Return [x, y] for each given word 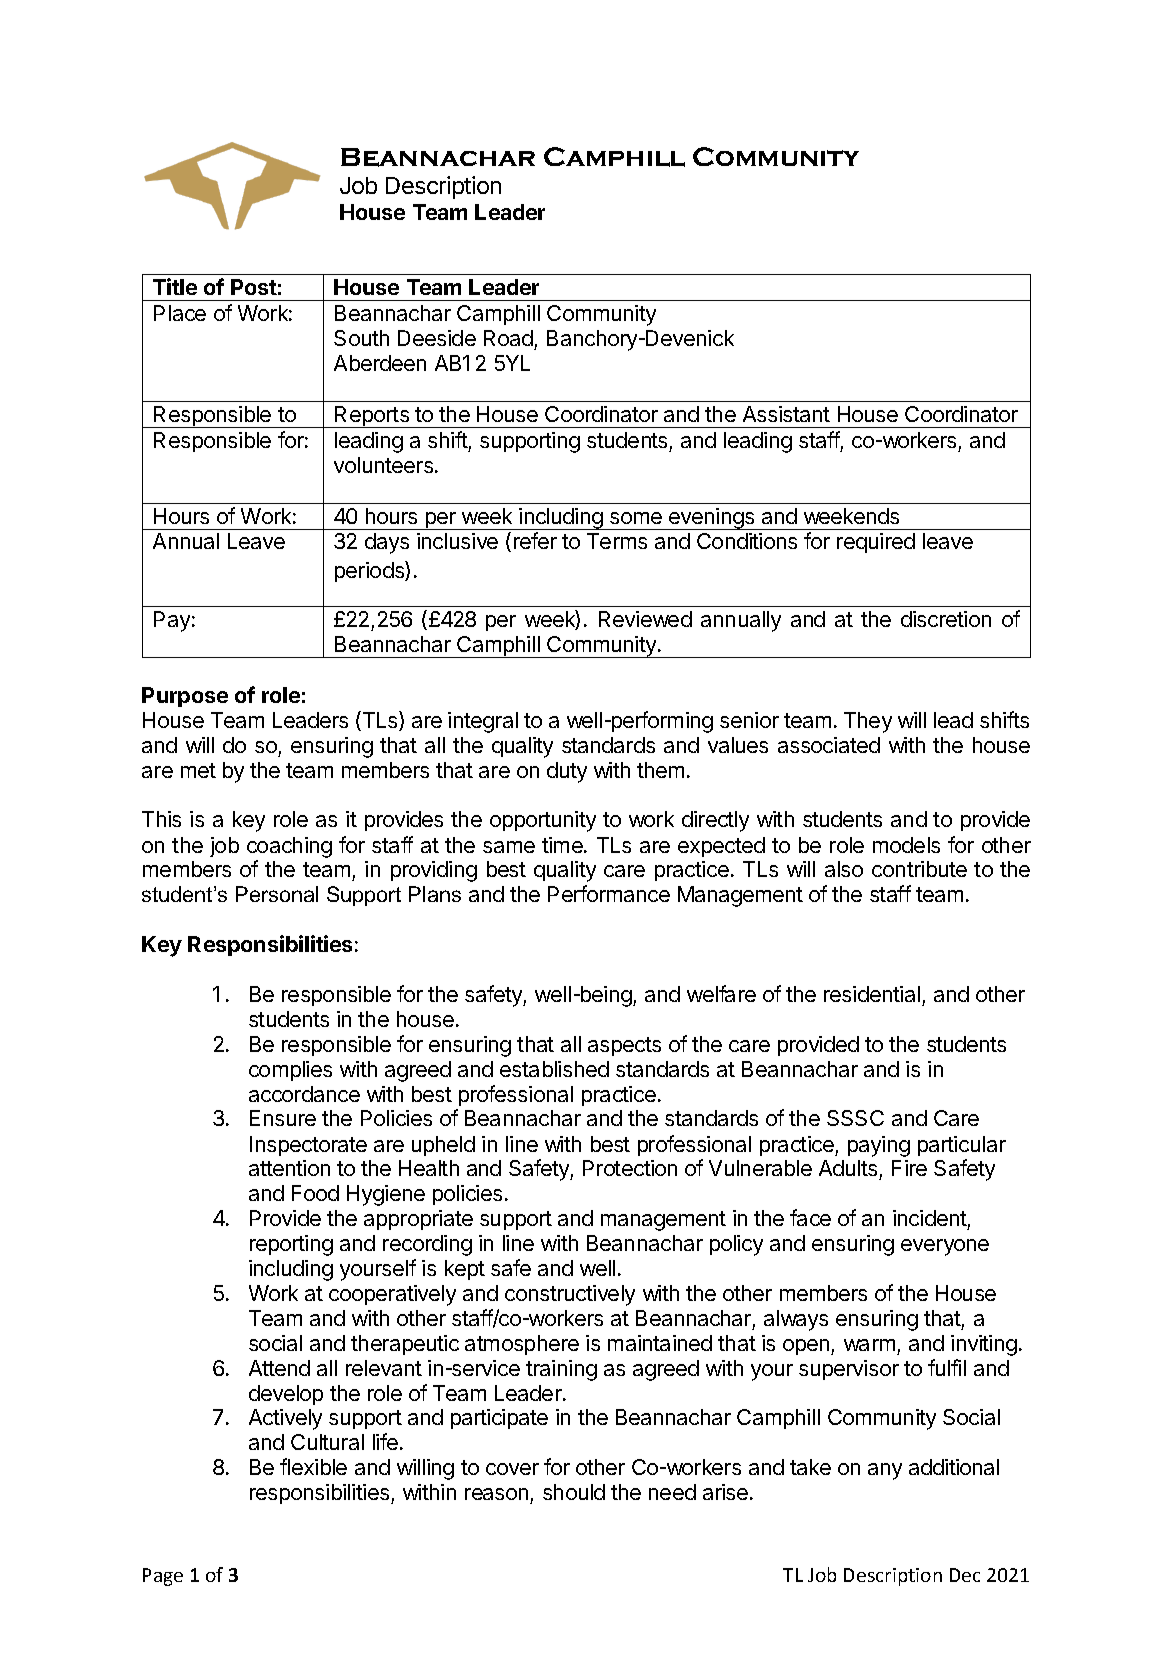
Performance [609, 893]
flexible [313, 1466]
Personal [277, 894]
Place [180, 313]
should [574, 1492]
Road [508, 338]
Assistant [786, 414]
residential [872, 994]
